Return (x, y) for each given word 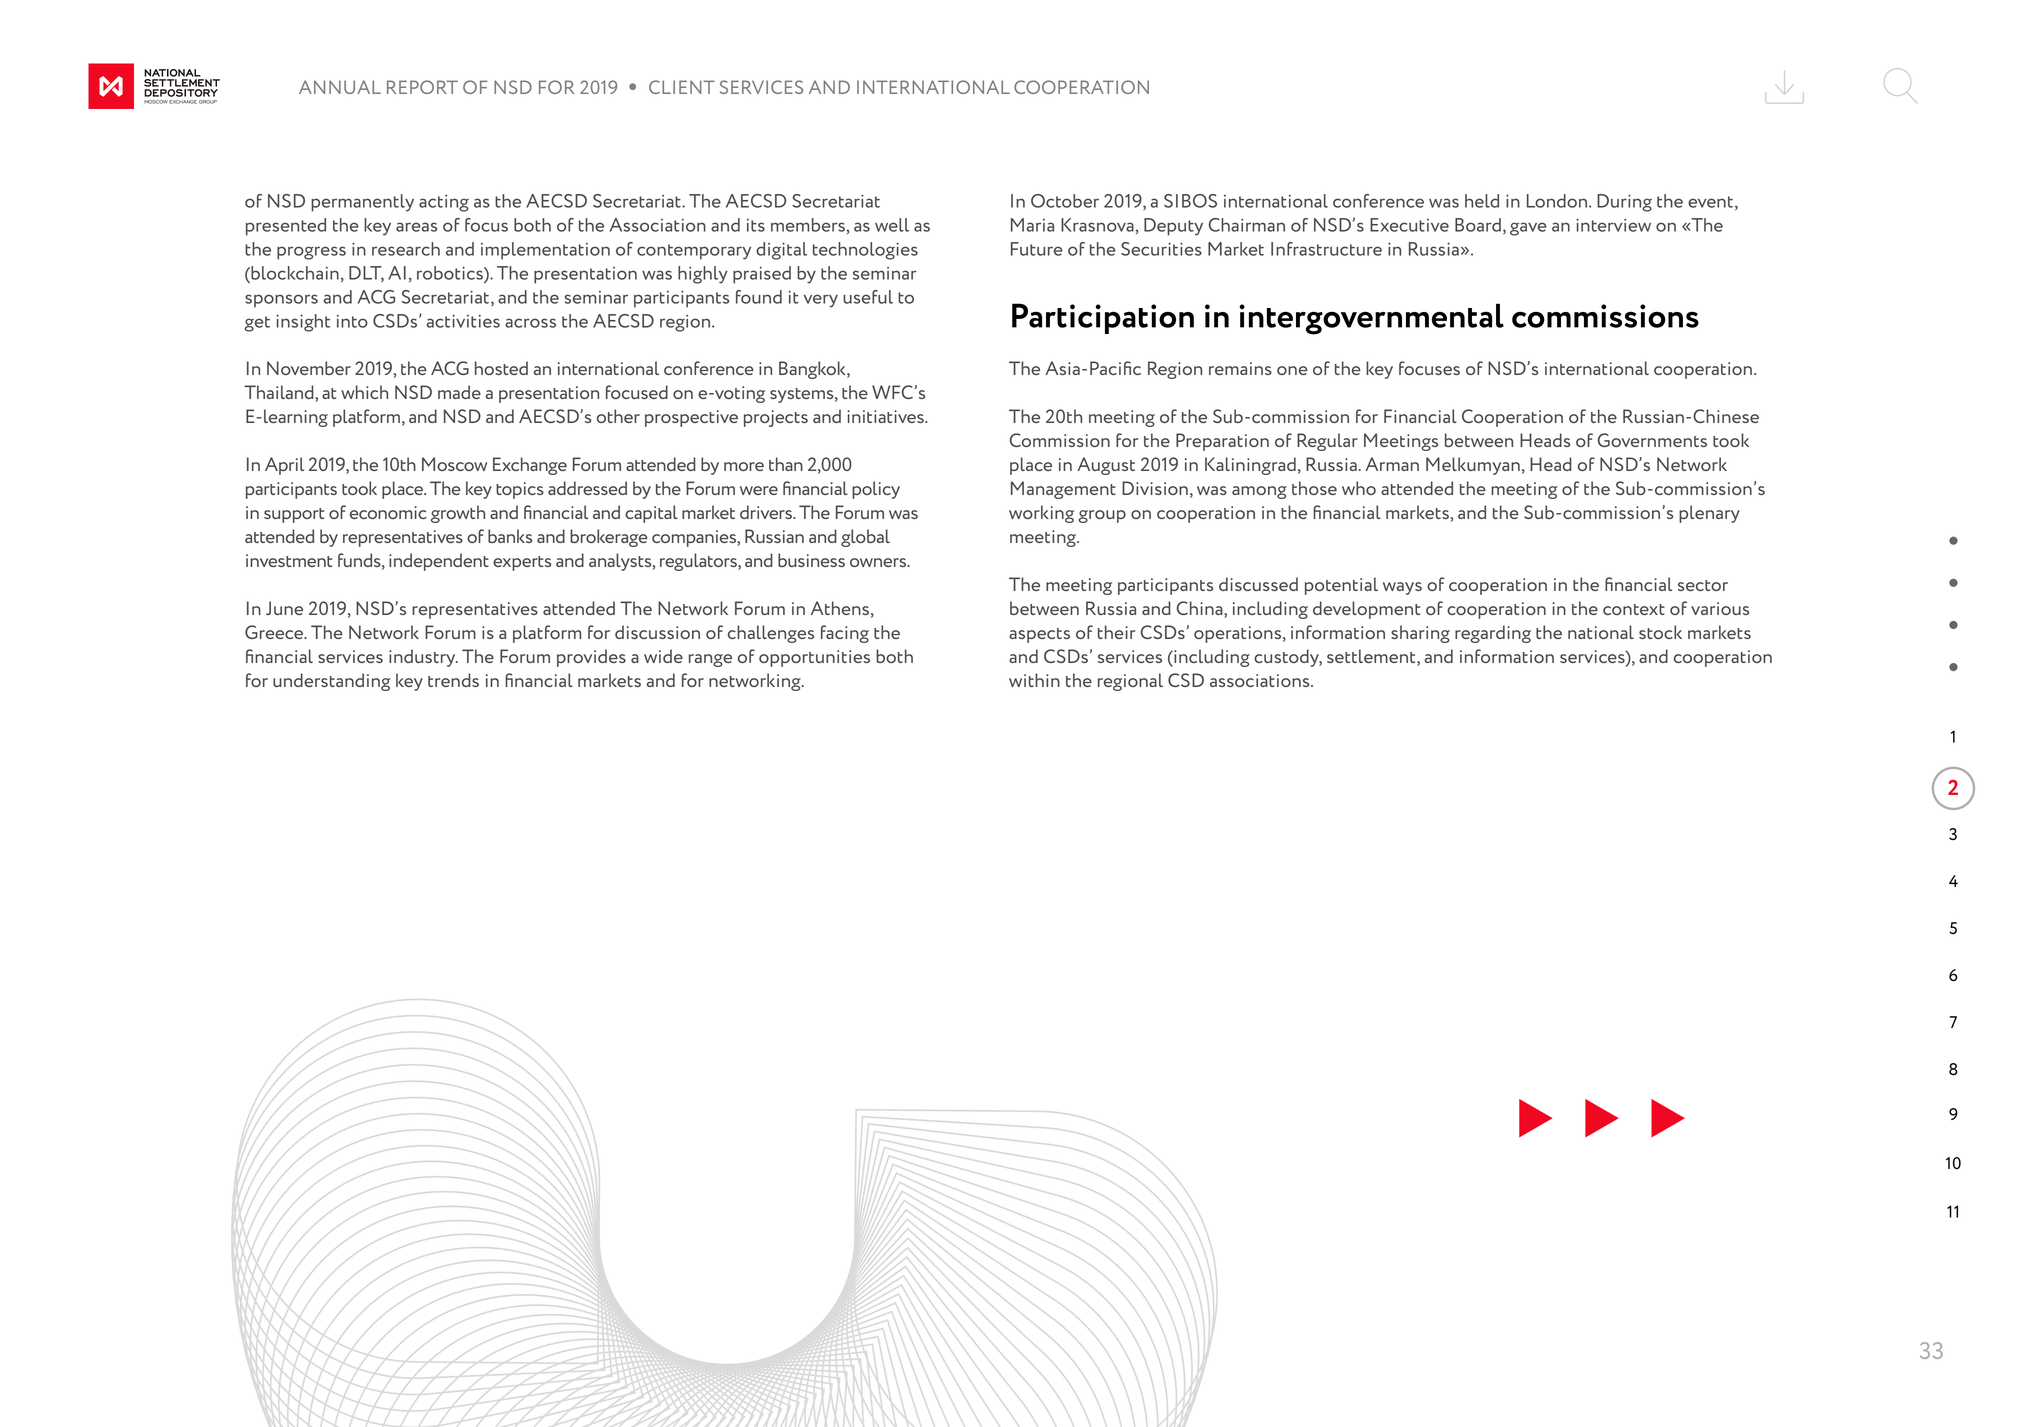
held (1482, 201)
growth (458, 514)
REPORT (422, 87)
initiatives (886, 416)
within (1034, 680)
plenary (1709, 514)
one (1292, 370)
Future (1037, 249)
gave (1528, 229)
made (459, 392)
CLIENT (682, 87)
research (406, 249)
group (1102, 516)
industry (423, 658)
